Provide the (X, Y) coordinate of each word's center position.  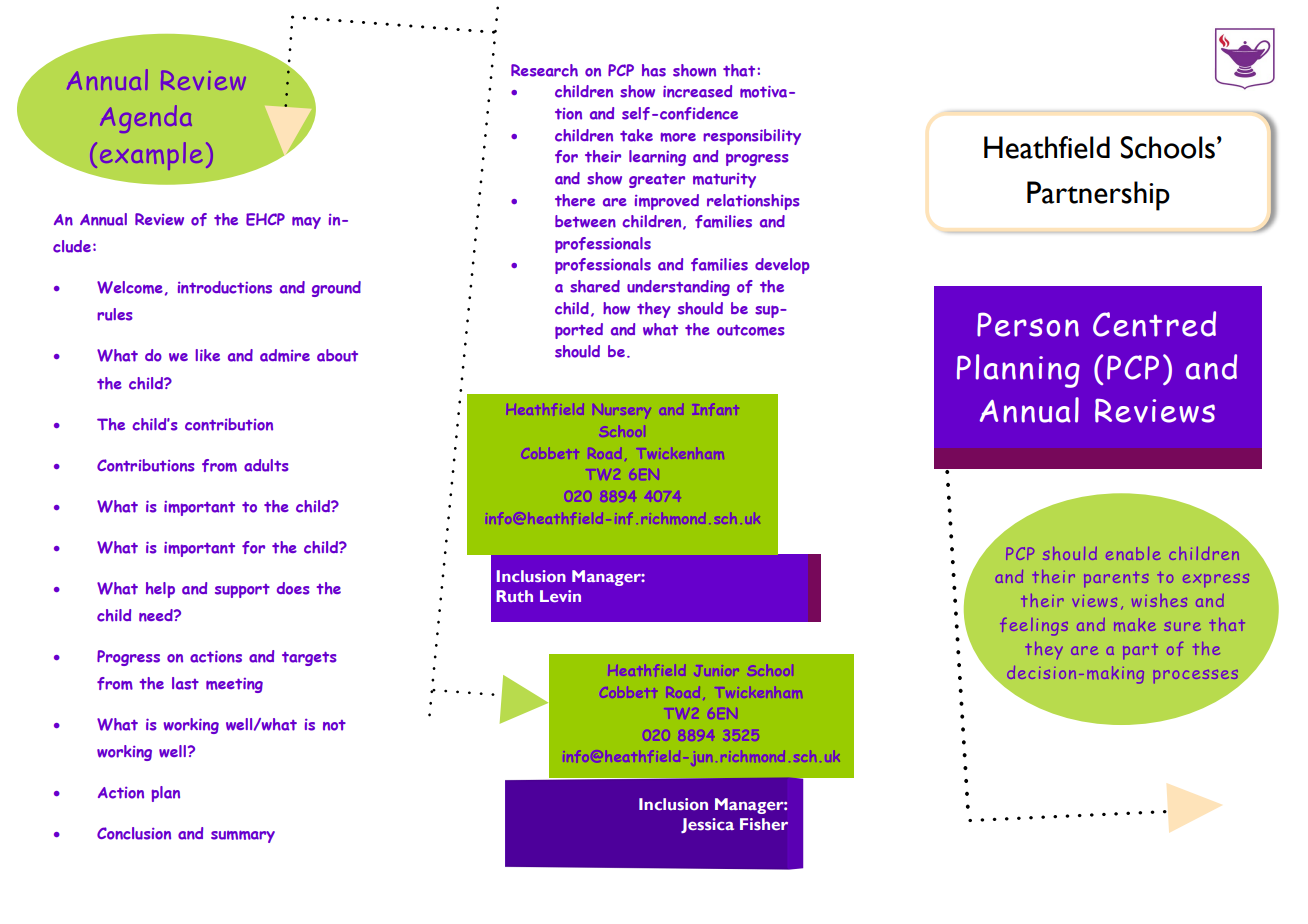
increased (697, 91)
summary (243, 836)
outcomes (751, 330)
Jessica (707, 825)
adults (266, 465)
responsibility (752, 137)
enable (1133, 553)
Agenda (146, 119)
